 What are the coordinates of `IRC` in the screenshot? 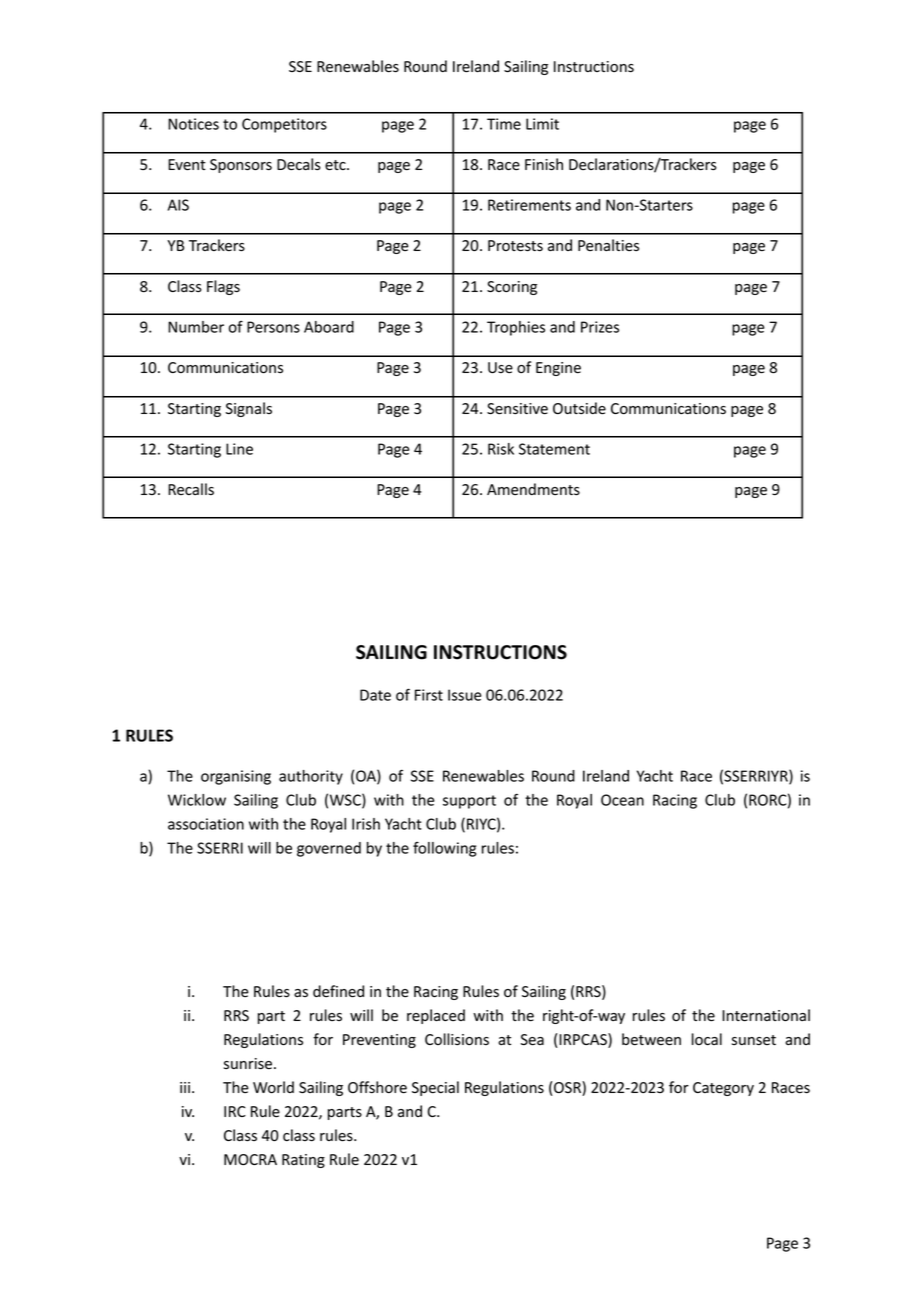 It's located at (235, 1111).
